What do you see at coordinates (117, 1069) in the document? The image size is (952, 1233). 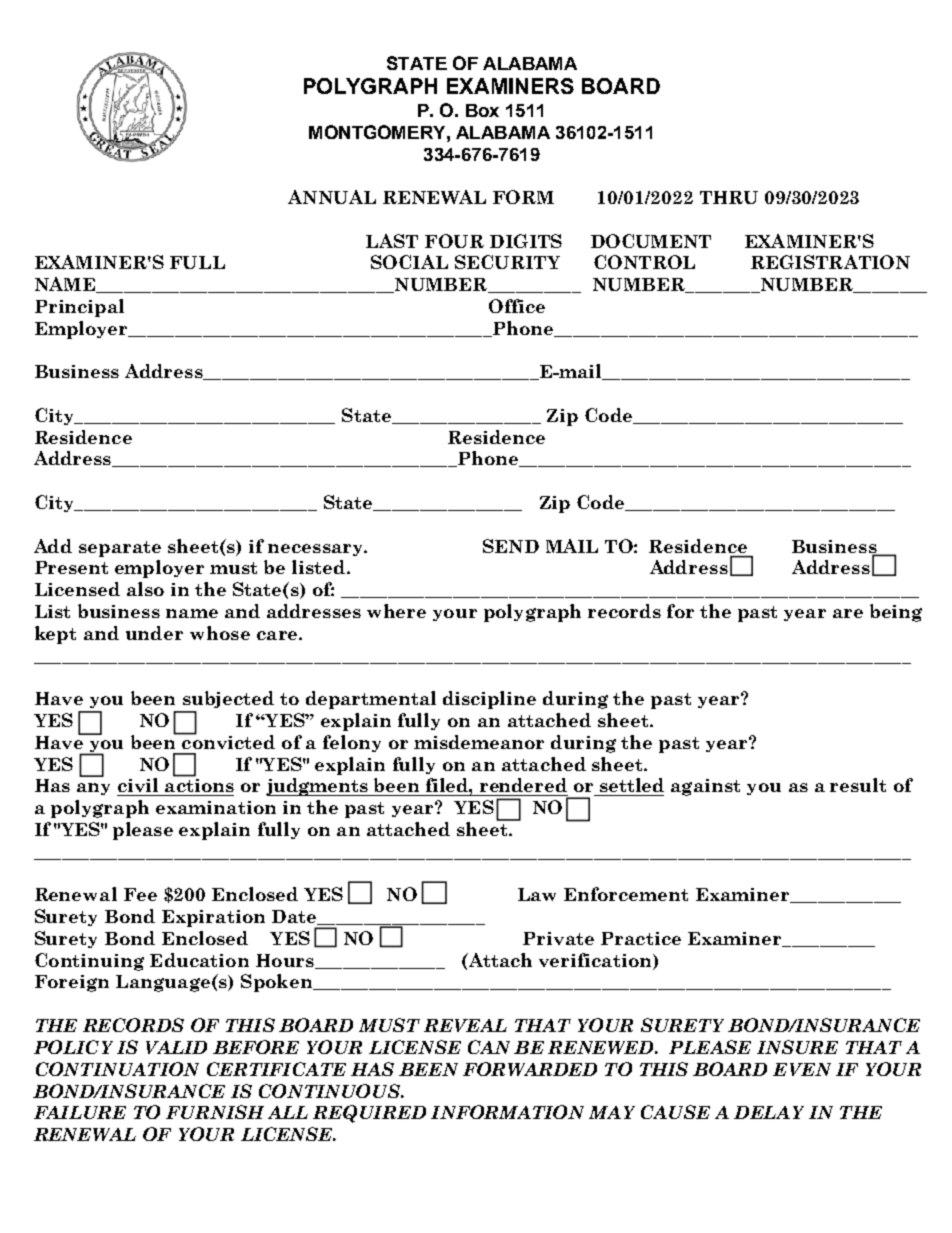 I see `CONTINUATION` at bounding box center [117, 1069].
